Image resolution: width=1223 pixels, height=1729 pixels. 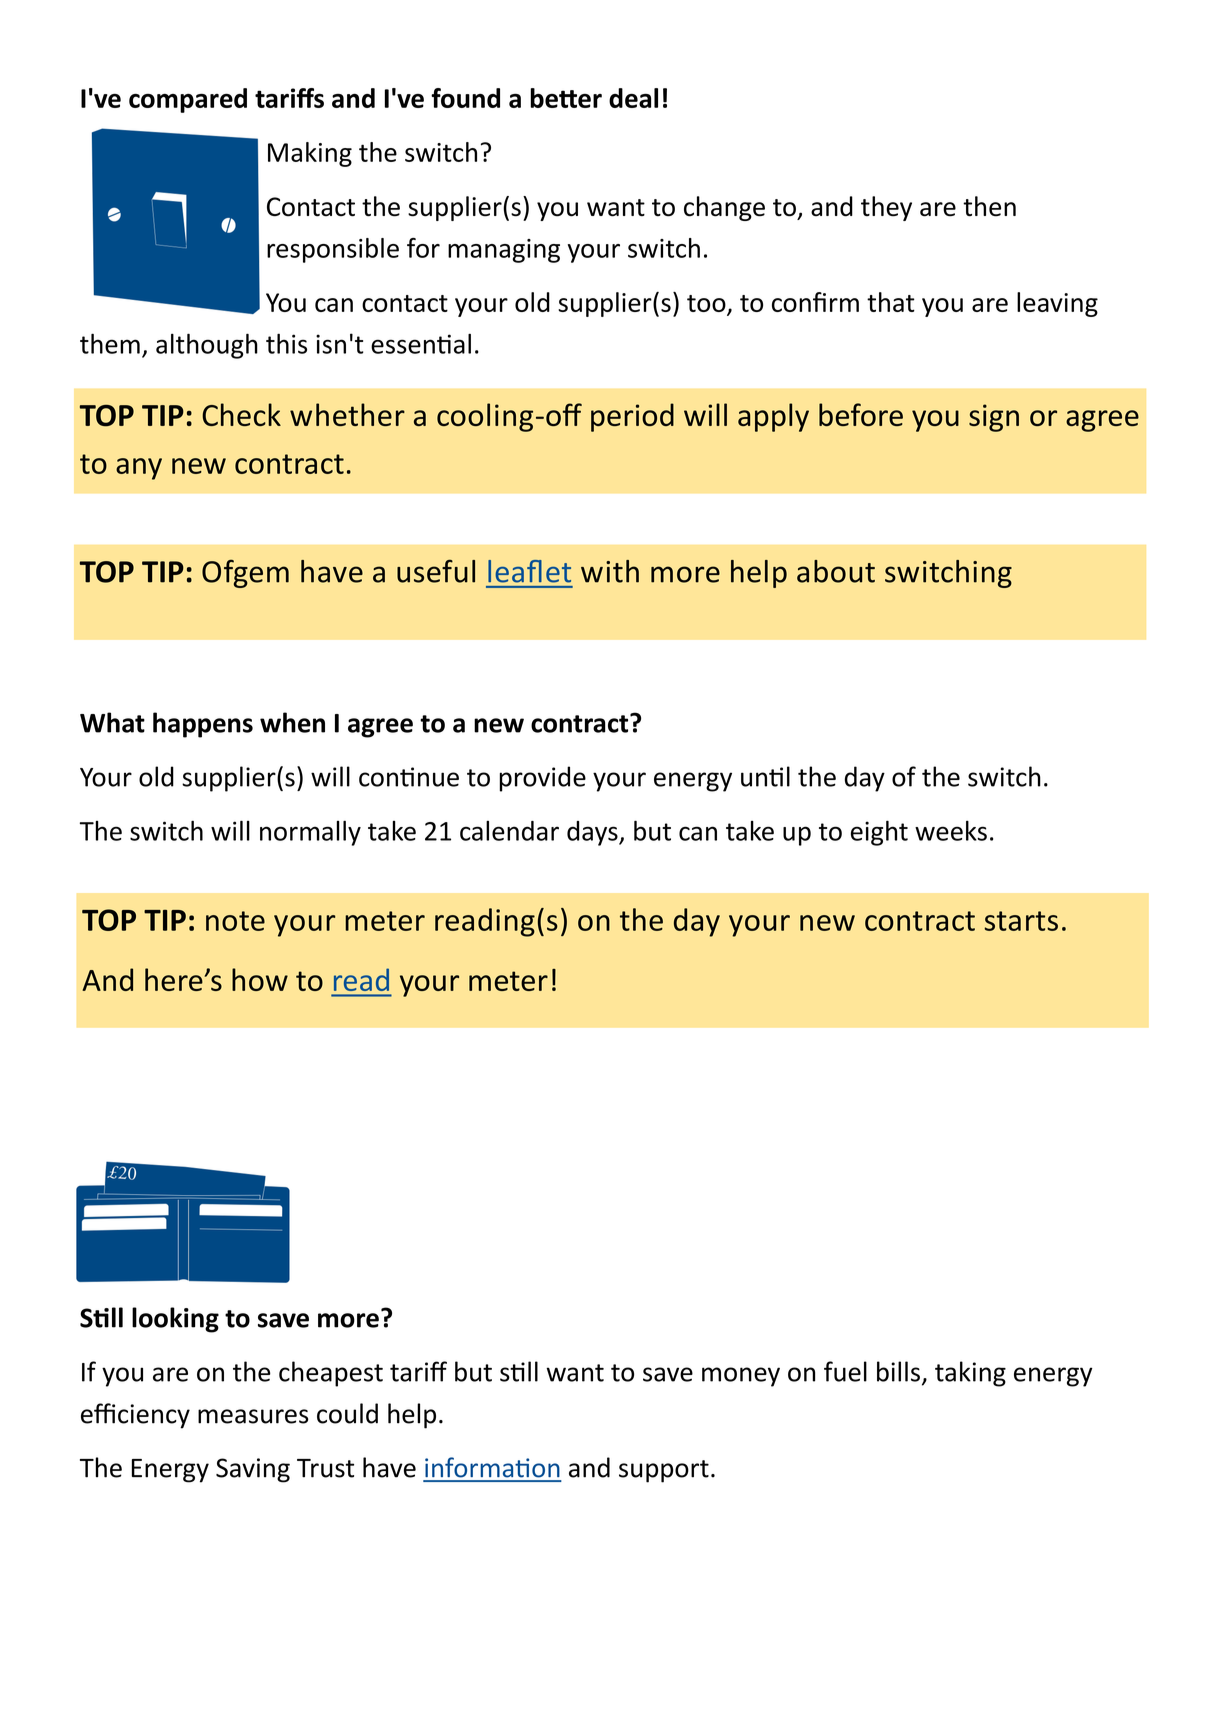 What do you see at coordinates (970, 1374) in the image?
I see `taking` at bounding box center [970, 1374].
